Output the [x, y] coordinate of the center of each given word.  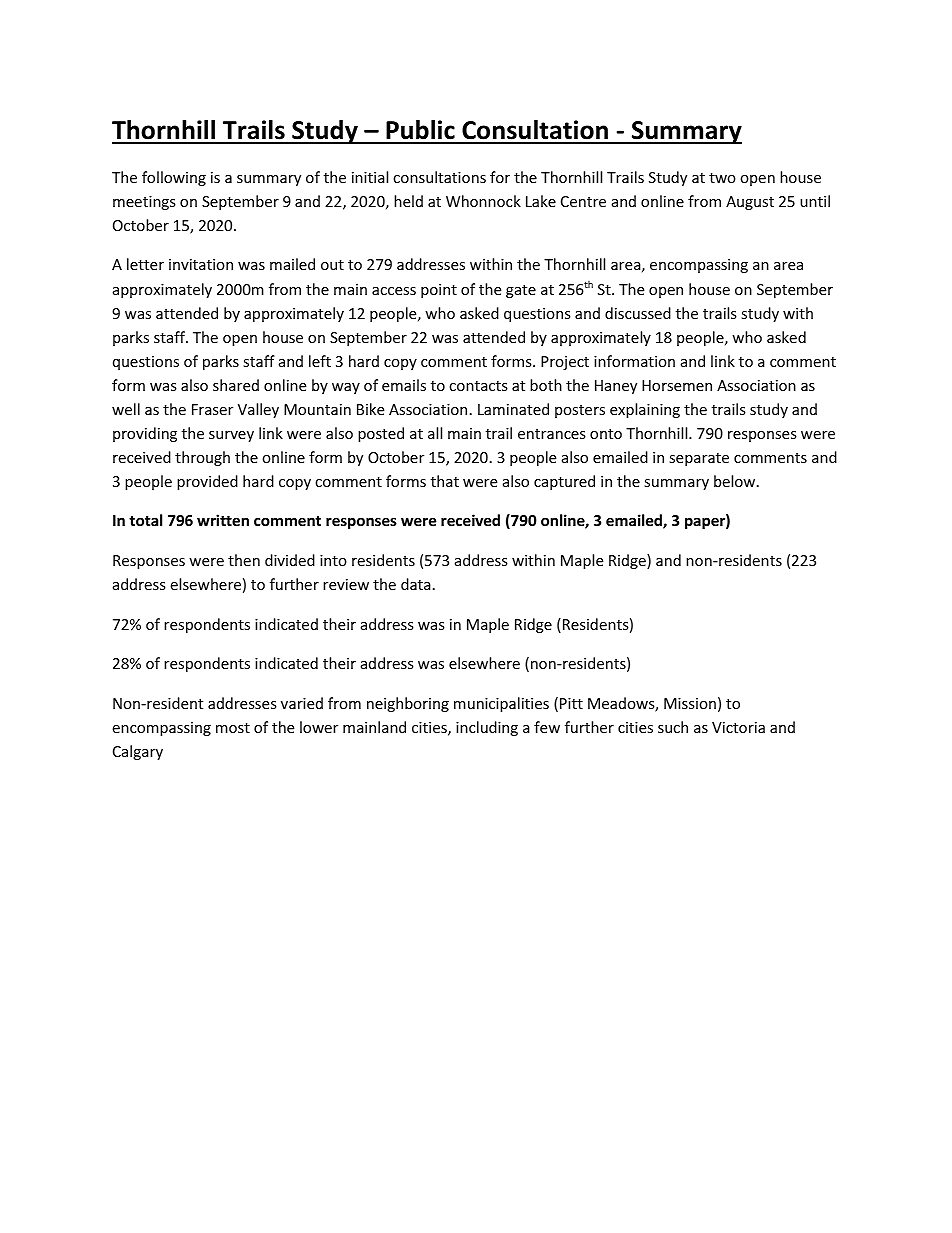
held [408, 201]
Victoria [738, 727]
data [416, 584]
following [174, 178]
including [487, 728]
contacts [478, 386]
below [736, 481]
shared [236, 385]
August [750, 203]
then [244, 560]
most [233, 728]
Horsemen [677, 385]
